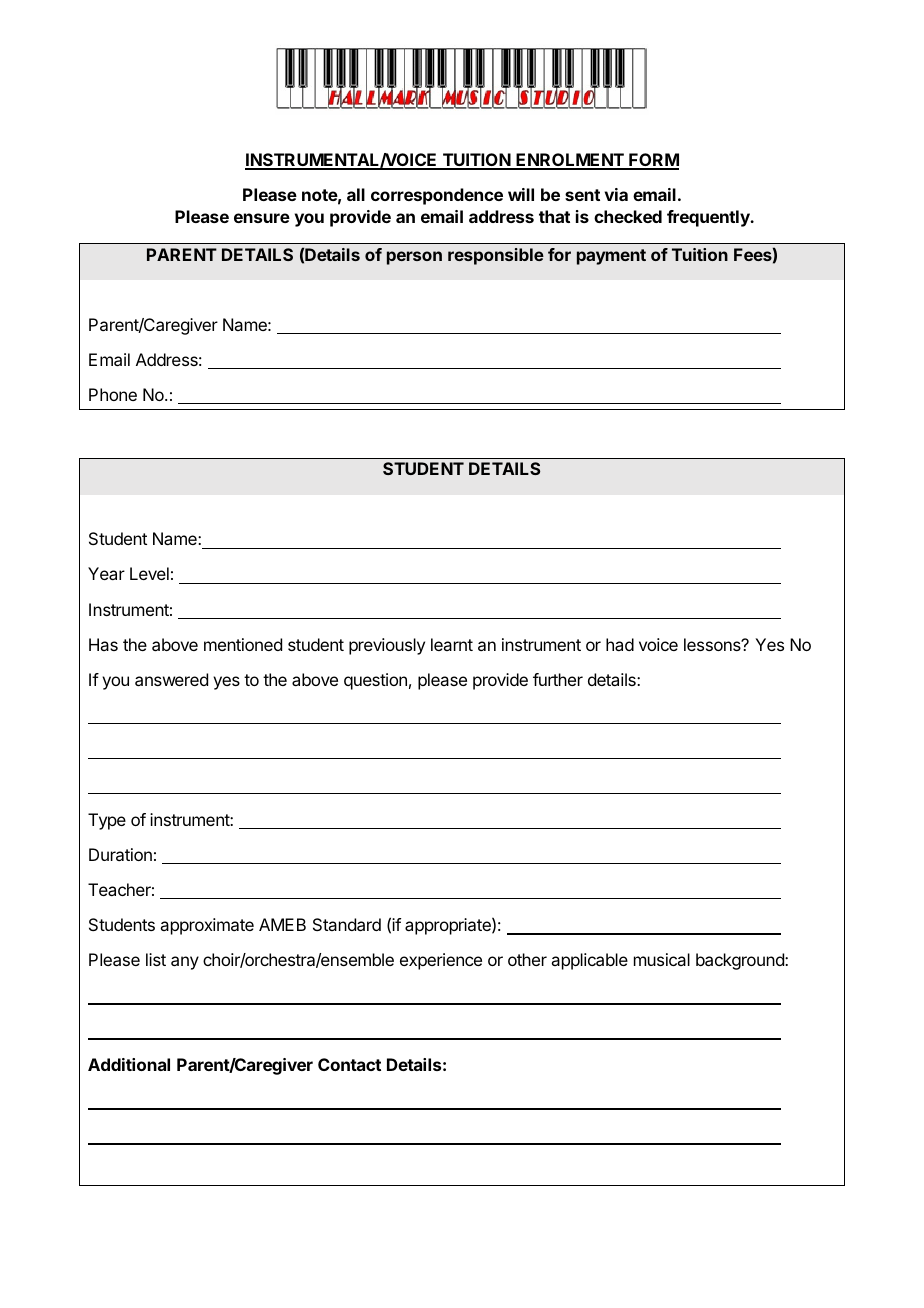 Image resolution: width=924 pixels, height=1308 pixels. Describe the element at coordinates (437, 196) in the document. I see `correspondence` at that location.
